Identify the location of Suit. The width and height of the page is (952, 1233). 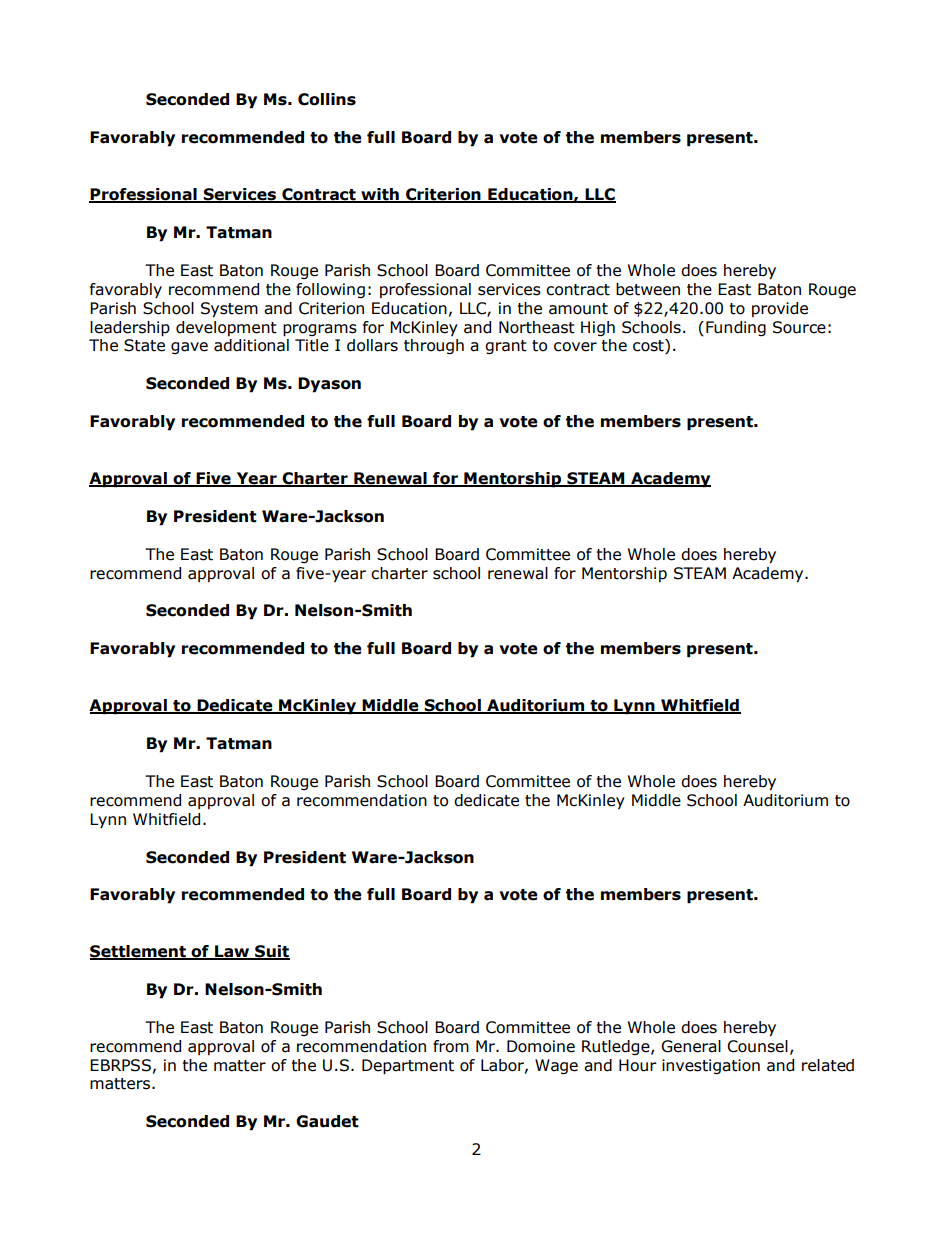
(271, 952).
